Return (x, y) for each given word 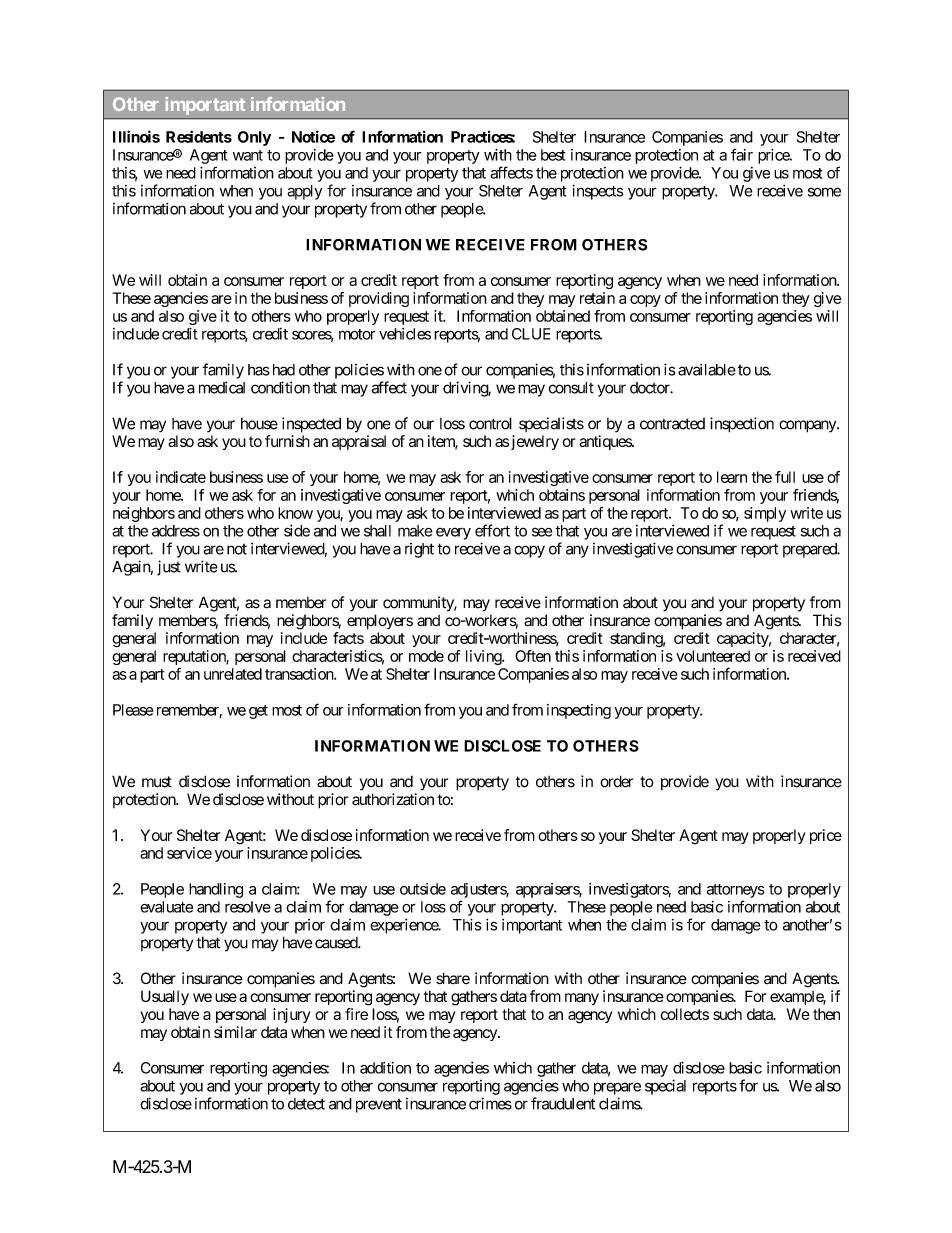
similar (235, 1032)
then (826, 1014)
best (553, 155)
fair (742, 154)
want (248, 155)
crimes (490, 1103)
